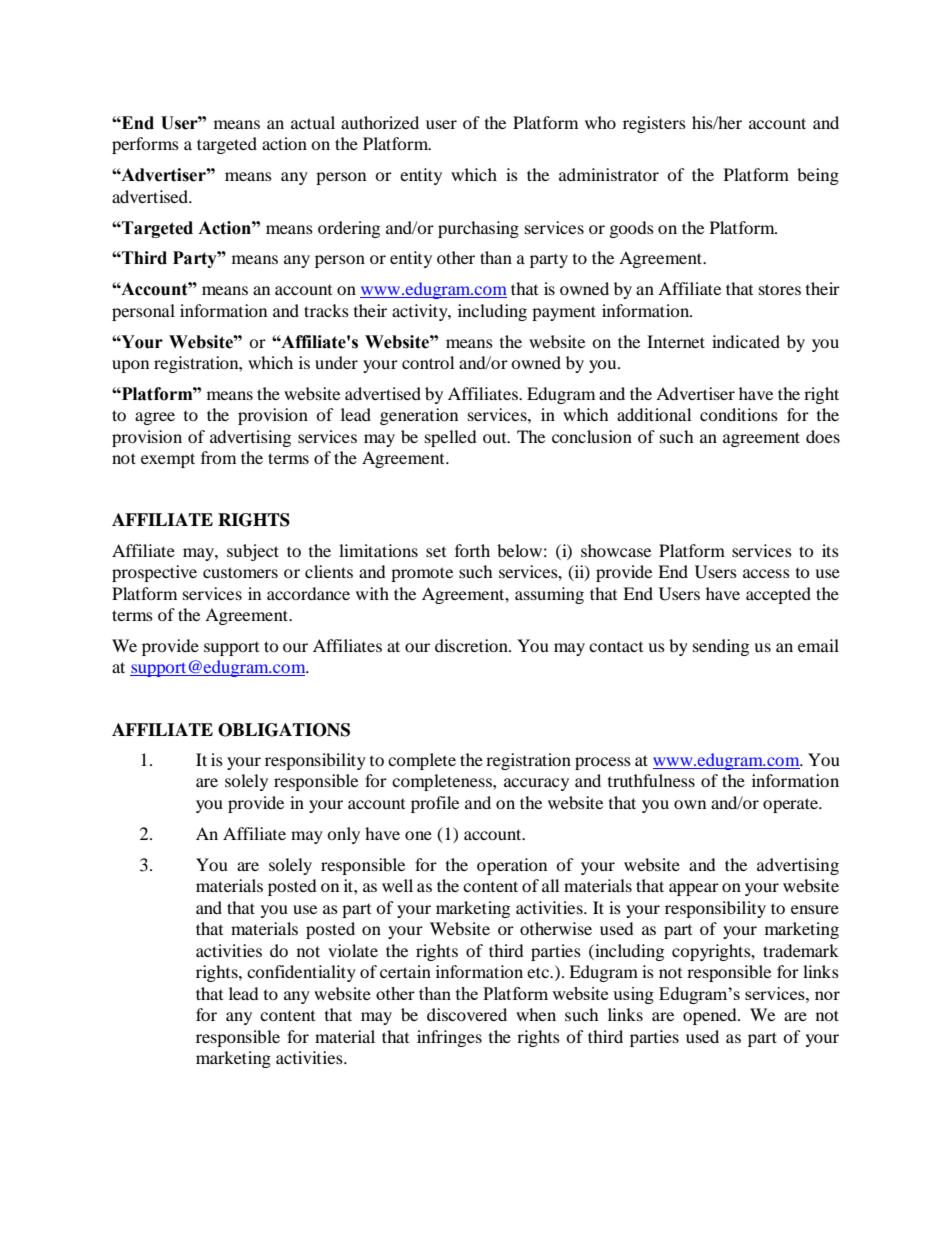  Describe the element at coordinates (818, 176) in the screenshot. I see `being` at that location.
